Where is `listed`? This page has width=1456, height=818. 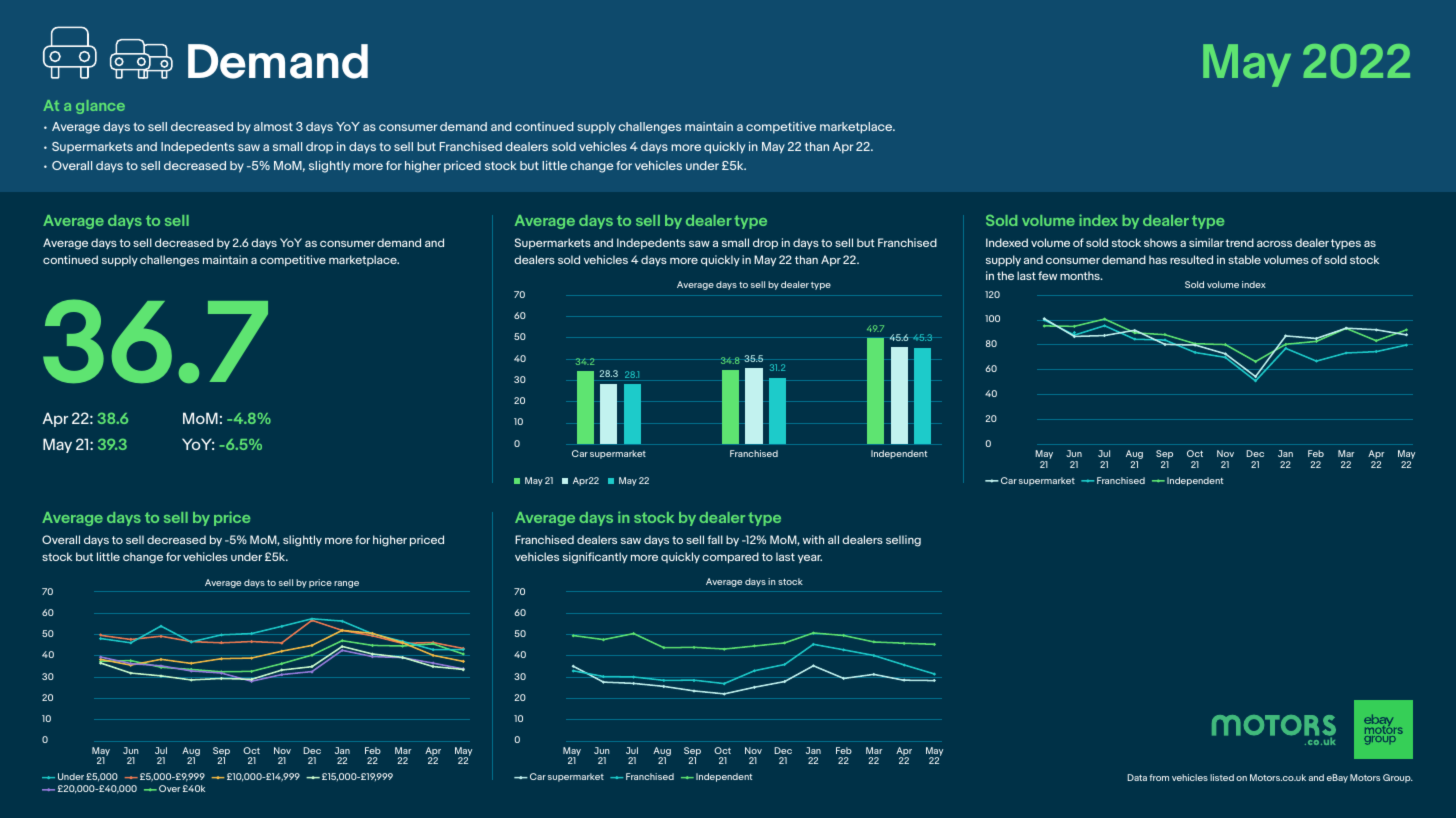
listed is located at coordinates (1222, 777).
